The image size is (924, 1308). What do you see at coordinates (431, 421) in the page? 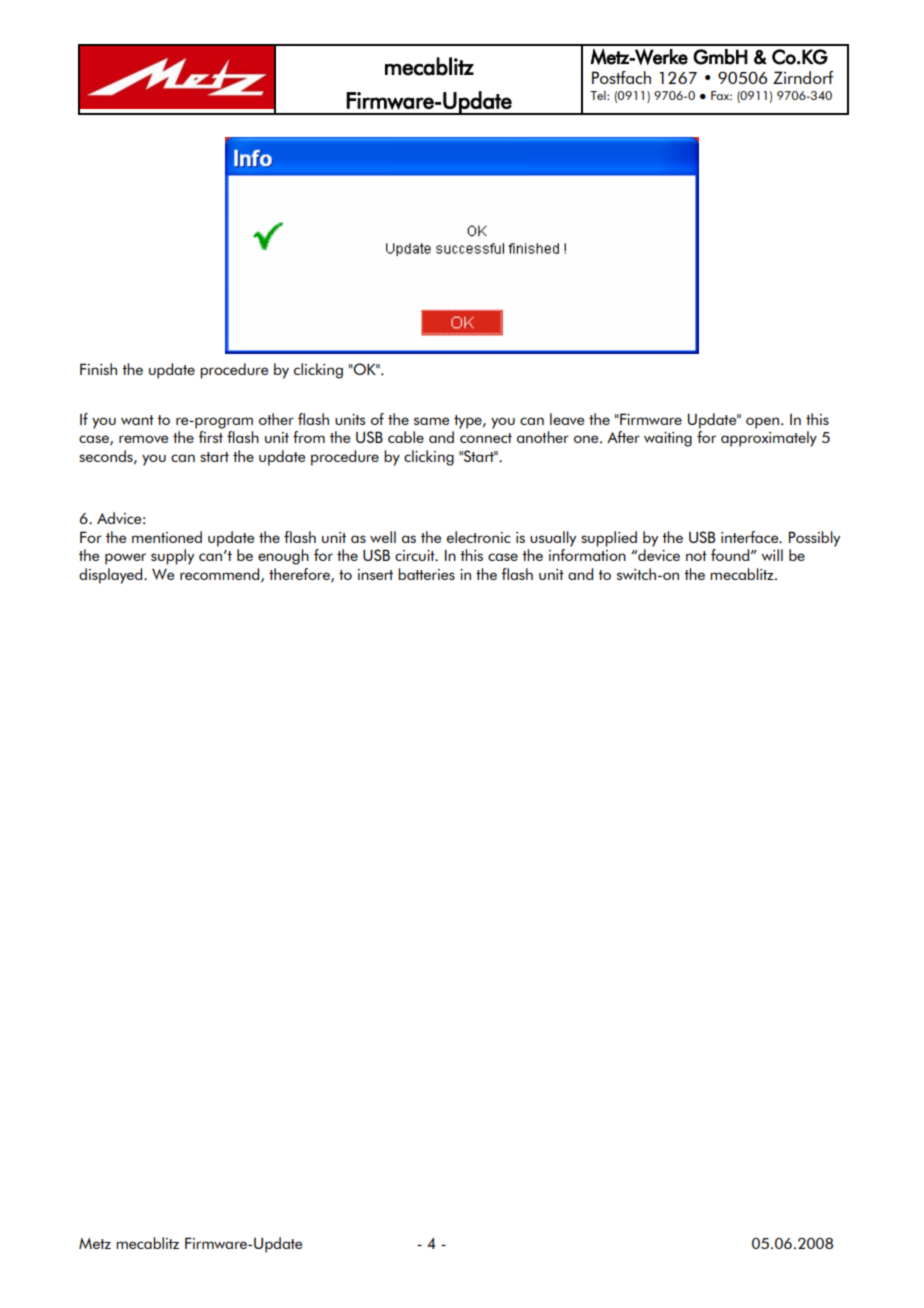
I see `same` at bounding box center [431, 421].
